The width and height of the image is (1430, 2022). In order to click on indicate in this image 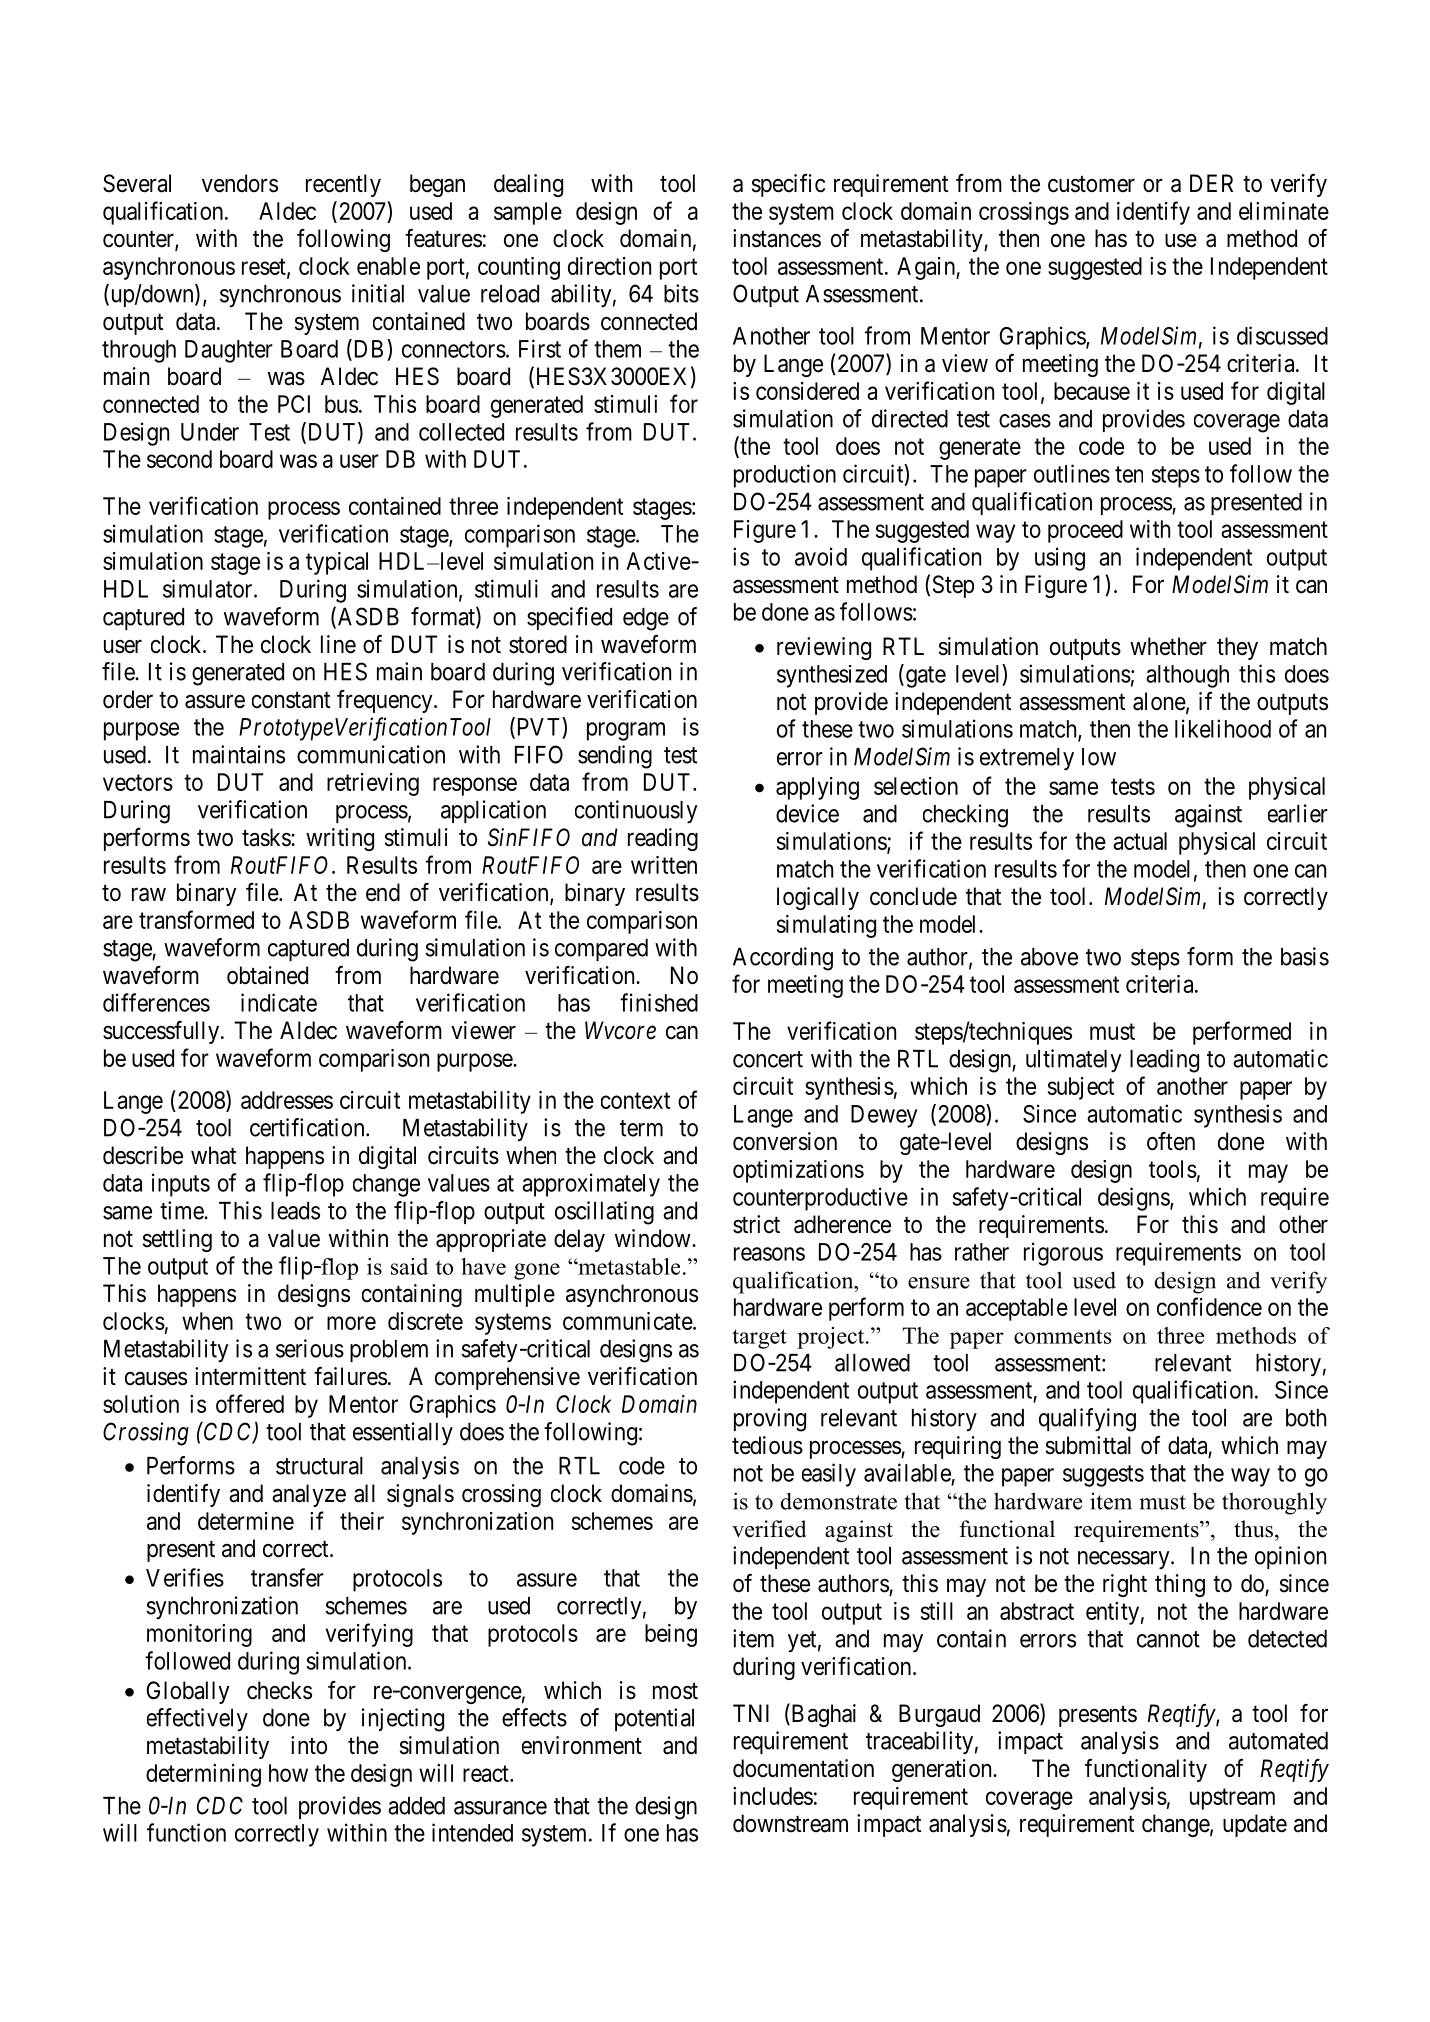, I will do `click(279, 1002)`.
